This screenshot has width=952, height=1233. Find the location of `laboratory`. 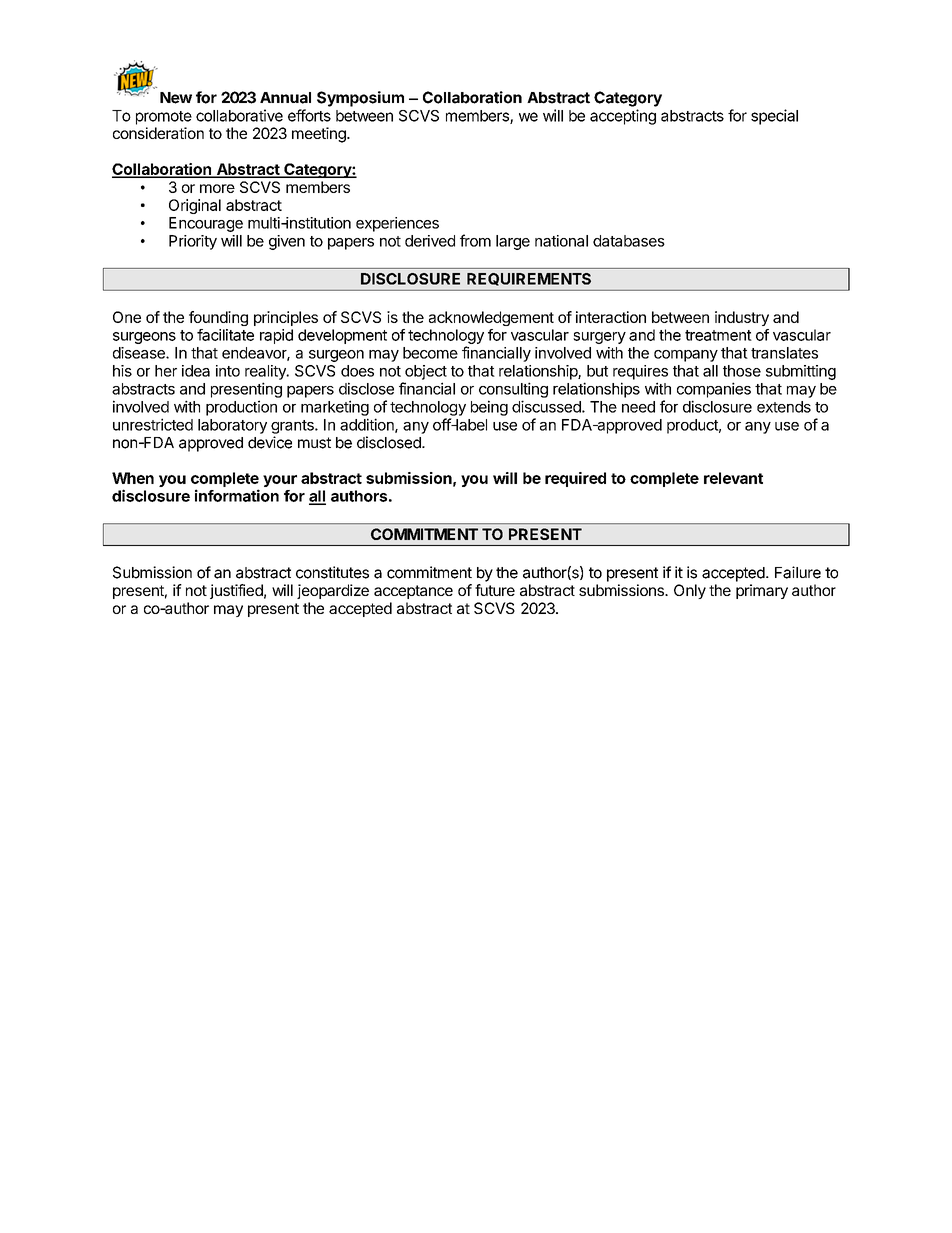

laboratory is located at coordinates (232, 426).
